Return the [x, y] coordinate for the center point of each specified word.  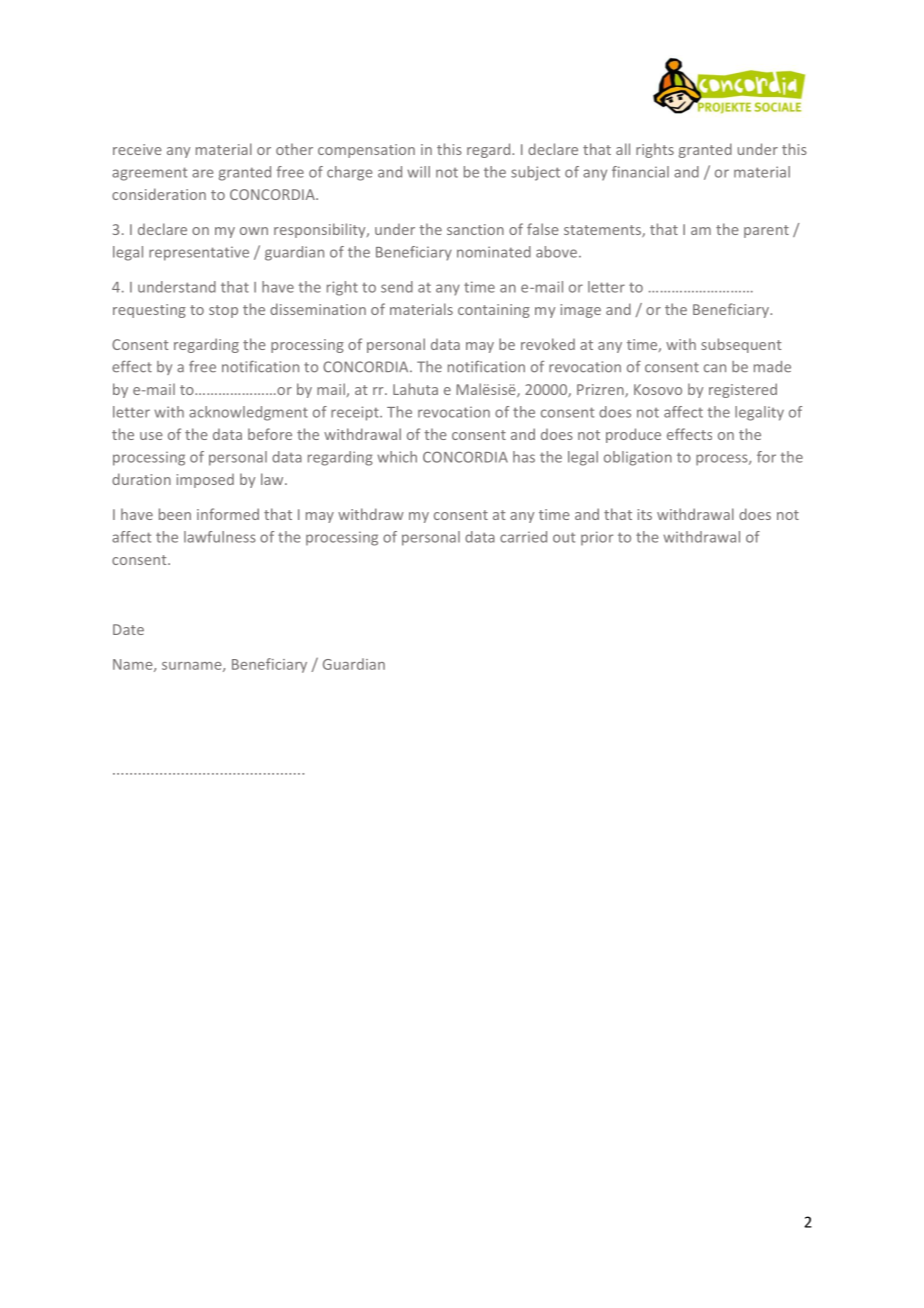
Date [128, 629]
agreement [149, 174]
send [397, 287]
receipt [356, 413]
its [645, 514]
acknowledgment [248, 413]
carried [523, 537]
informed [228, 514]
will [418, 172]
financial [640, 172]
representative [199, 253]
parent [766, 231]
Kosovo [658, 389]
